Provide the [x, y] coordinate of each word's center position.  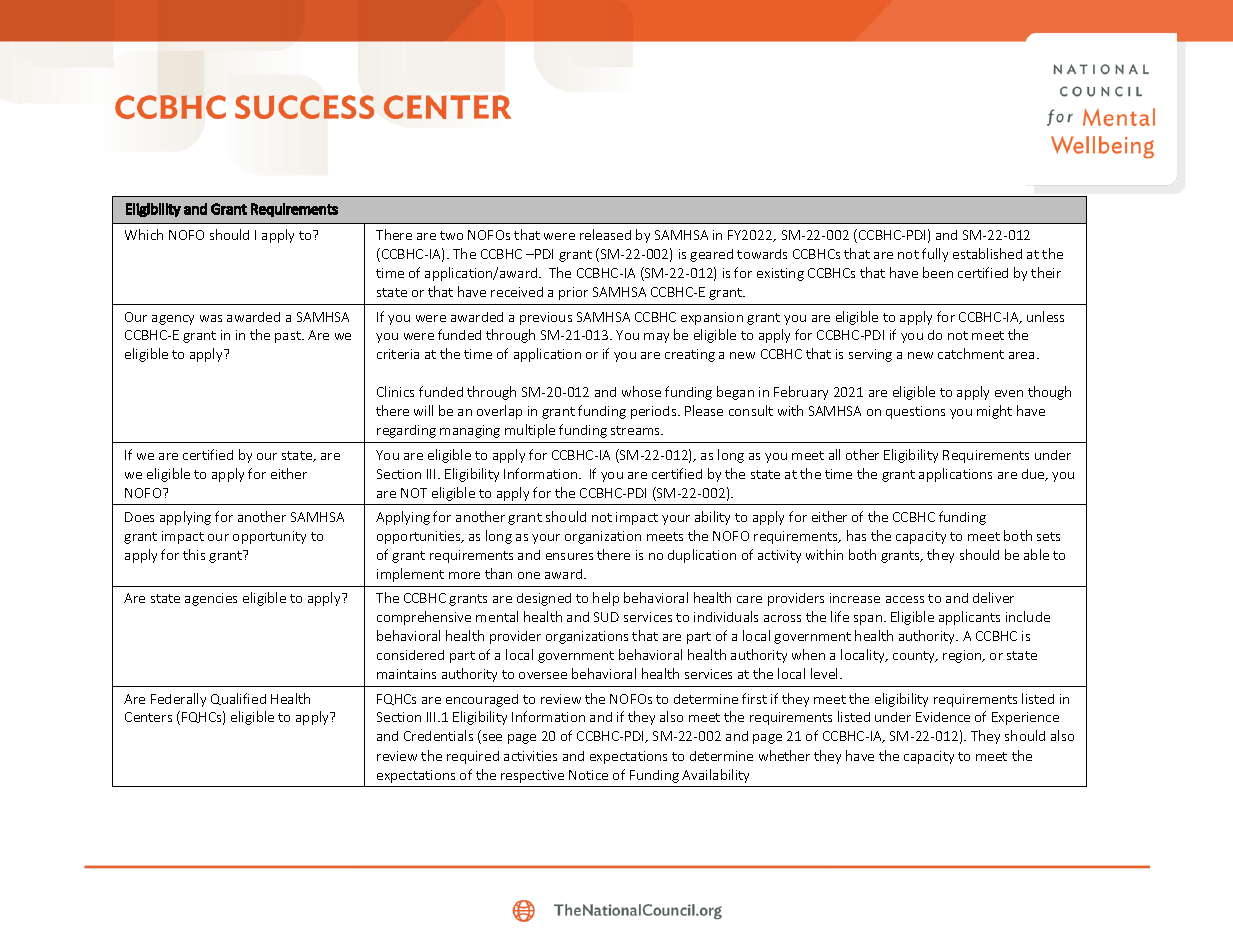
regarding [406, 431]
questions [915, 412]
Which [144, 234]
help [606, 599]
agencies [211, 599]
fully [935, 255]
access [905, 599]
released [605, 234]
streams [636, 430]
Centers [148, 717]
